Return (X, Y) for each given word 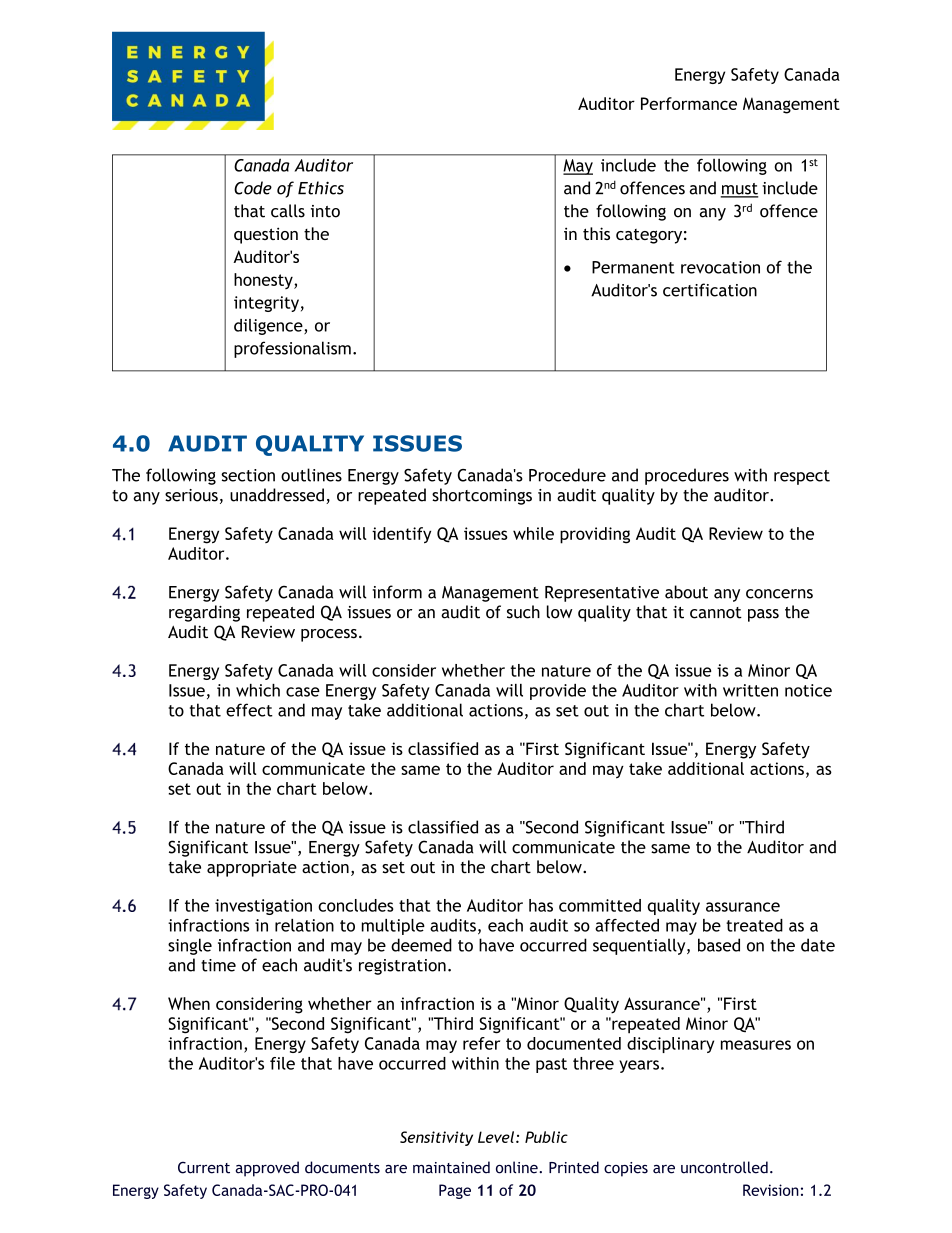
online (518, 1167)
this (596, 233)
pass (763, 615)
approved (267, 1169)
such (523, 612)
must (739, 190)
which (258, 690)
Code (253, 188)
